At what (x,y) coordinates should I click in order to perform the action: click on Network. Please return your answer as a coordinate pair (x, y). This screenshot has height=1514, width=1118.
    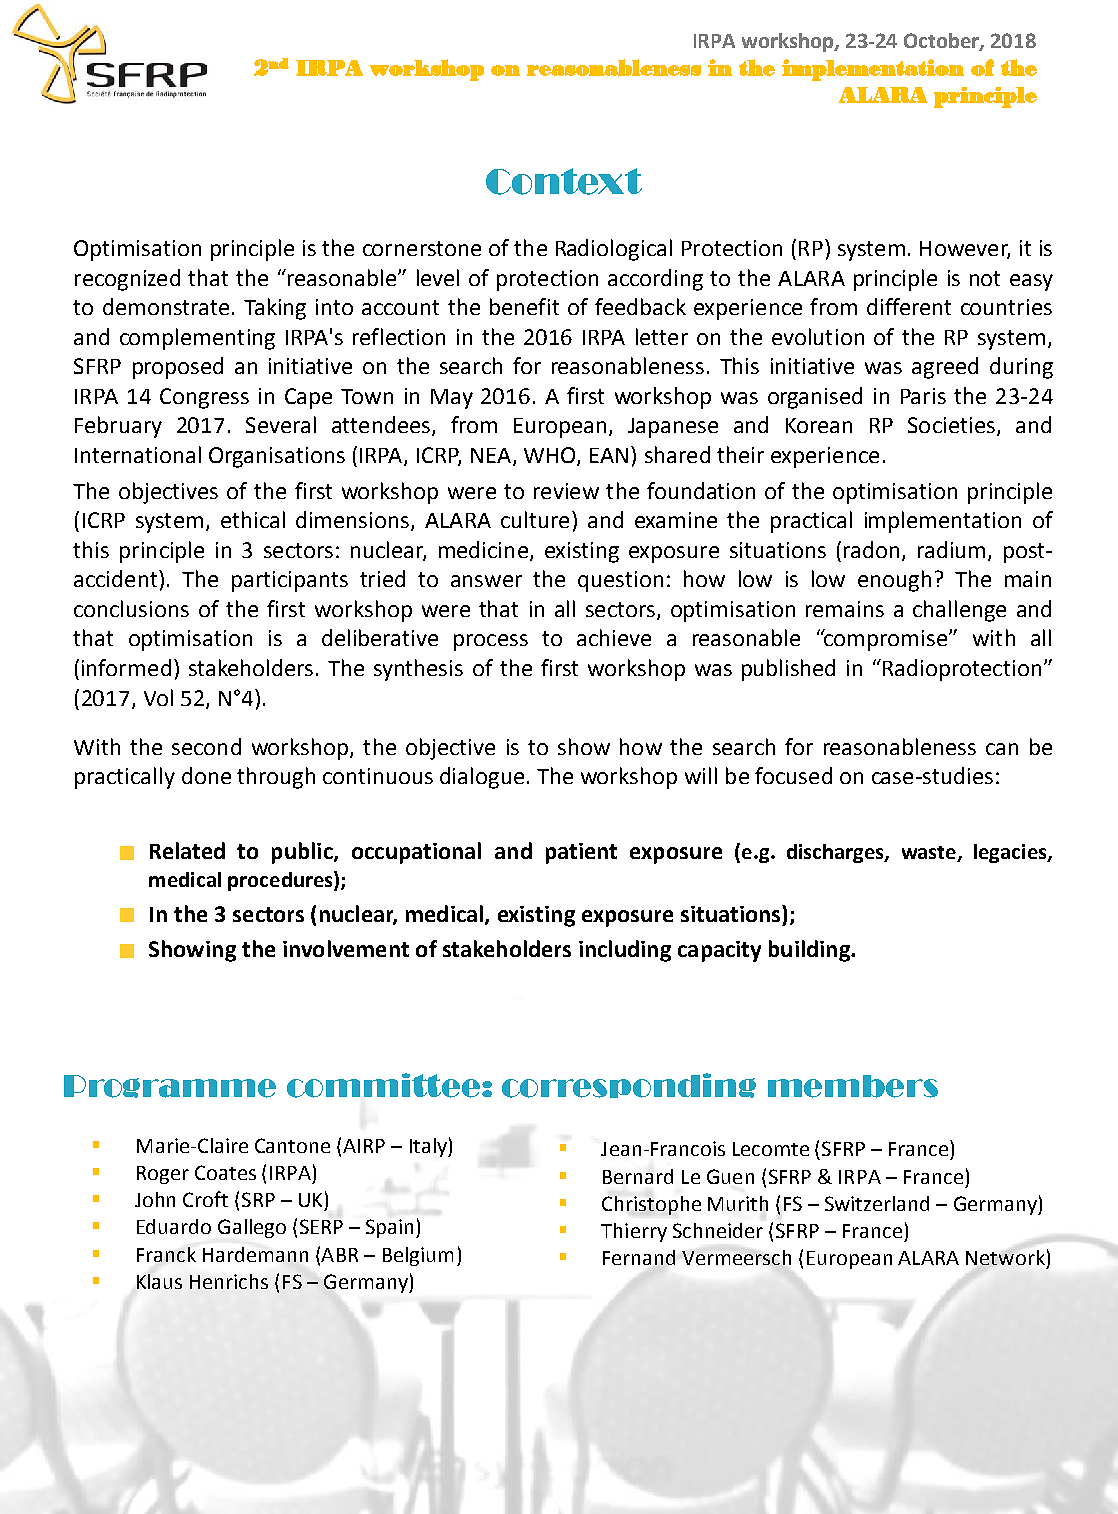
    Looking at the image, I should click on (1005, 1257).
